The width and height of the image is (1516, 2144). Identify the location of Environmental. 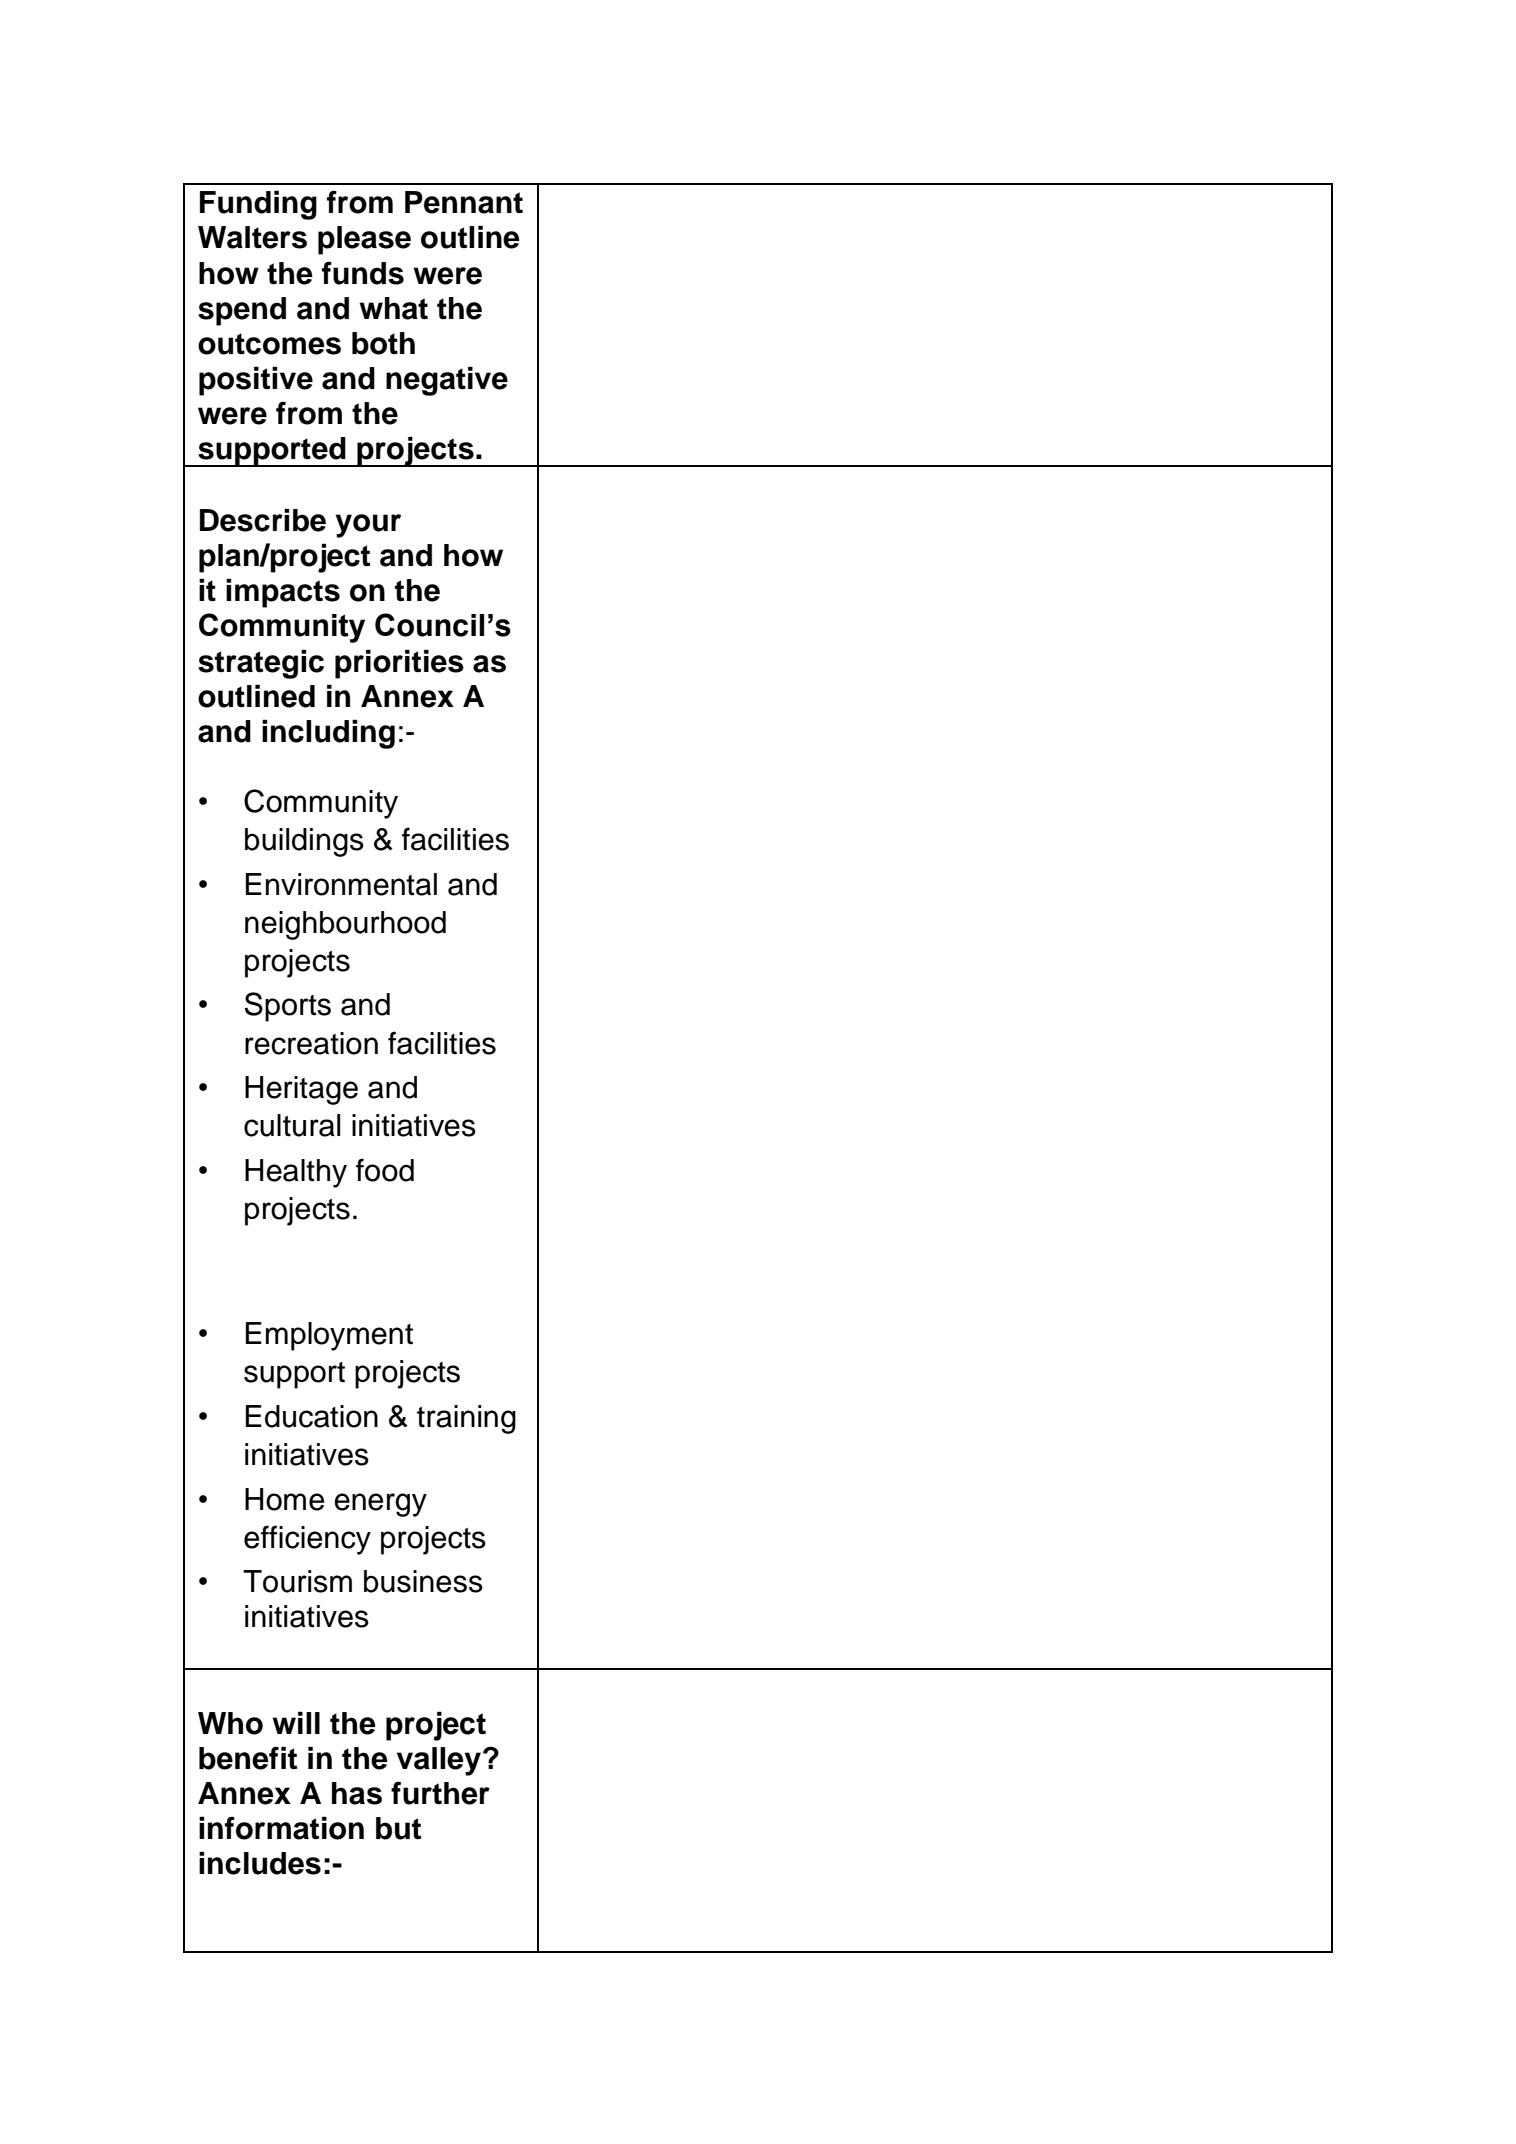
(341, 884).
